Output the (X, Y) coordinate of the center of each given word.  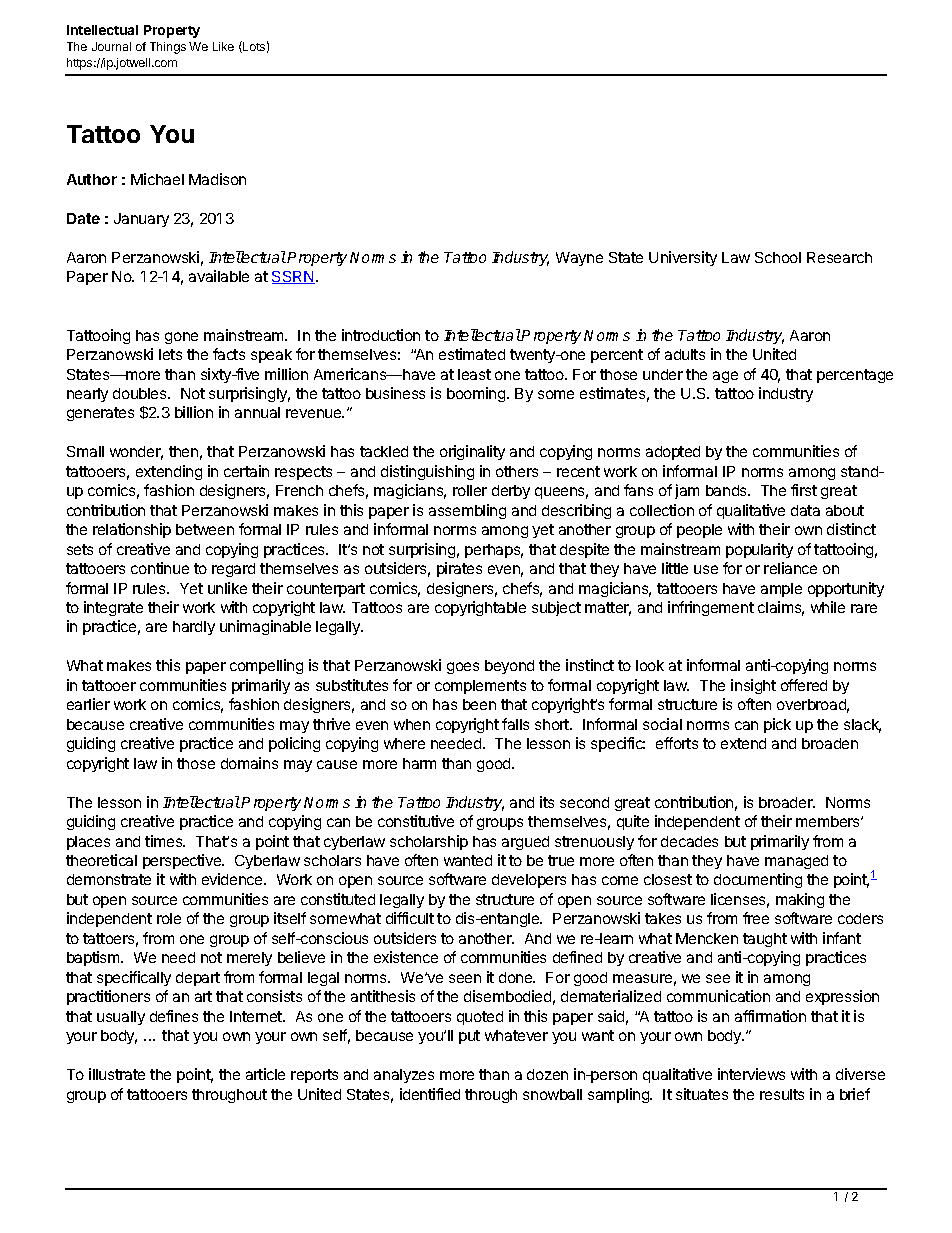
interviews (751, 1074)
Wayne (579, 259)
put (469, 1037)
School (778, 257)
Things (168, 48)
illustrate (117, 1074)
